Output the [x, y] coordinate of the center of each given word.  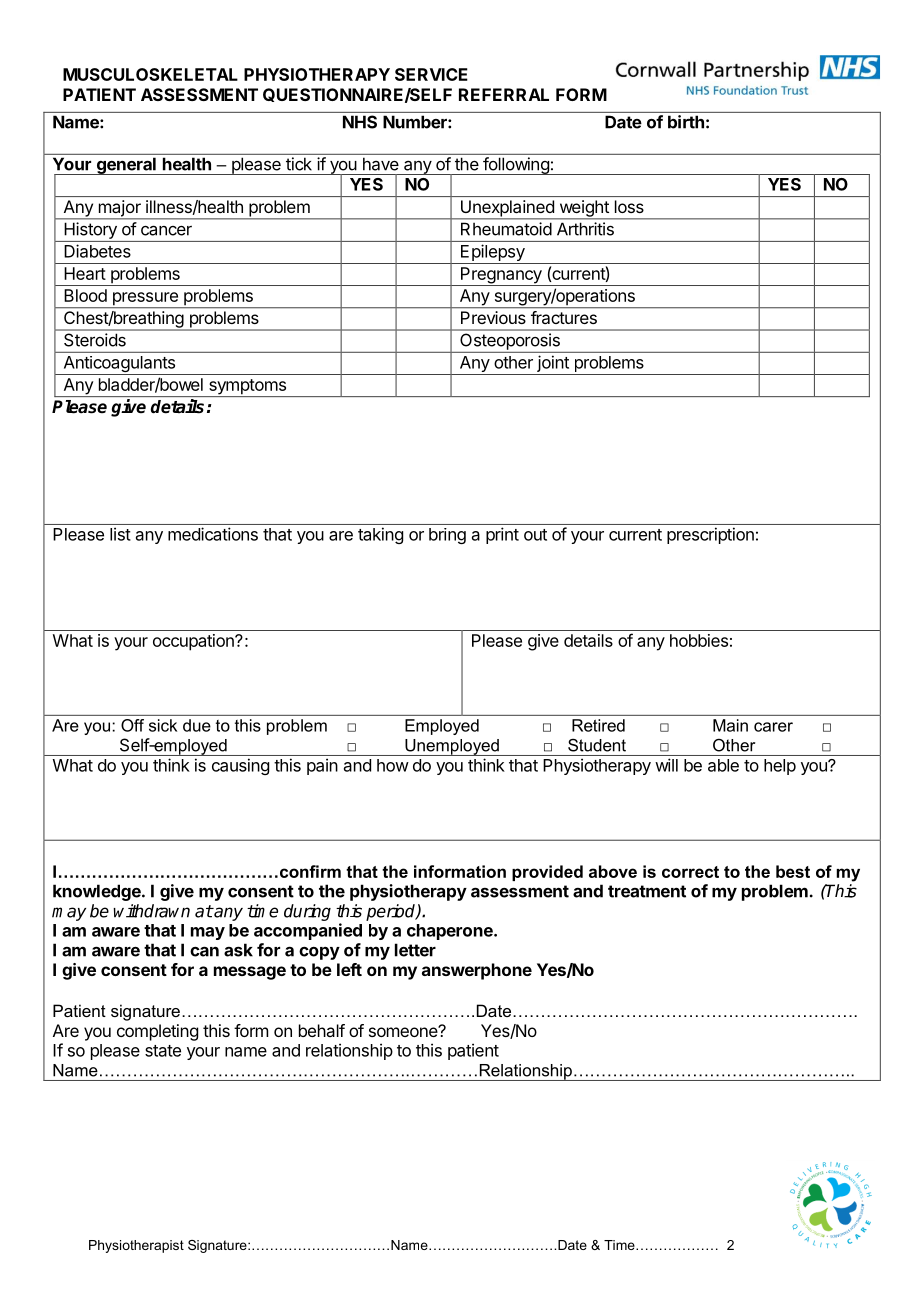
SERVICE [431, 74]
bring [447, 536]
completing [157, 1032]
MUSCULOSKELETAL [150, 74]
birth [686, 122]
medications [213, 534]
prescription [710, 535]
